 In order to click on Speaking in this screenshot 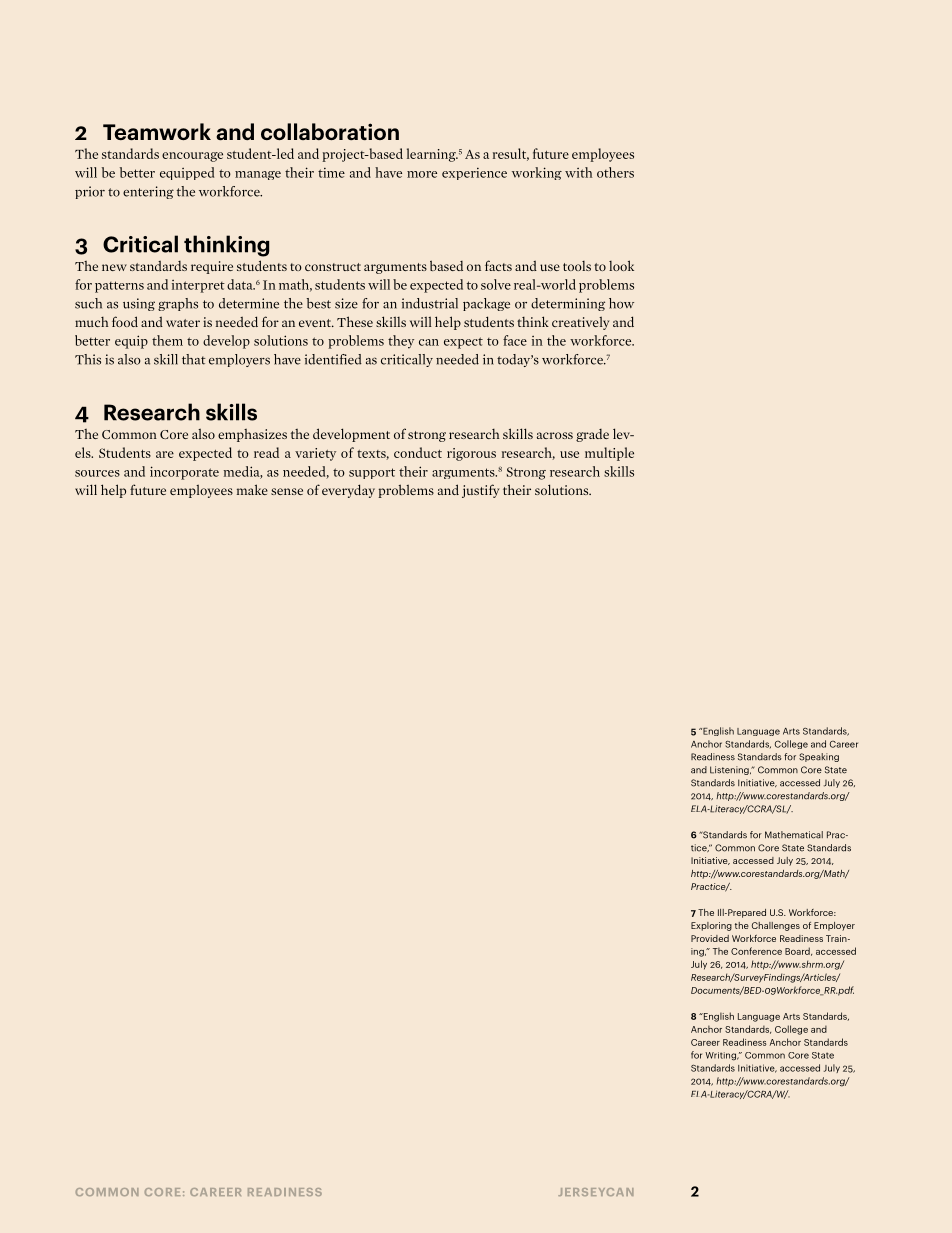, I will do `click(819, 757)`.
